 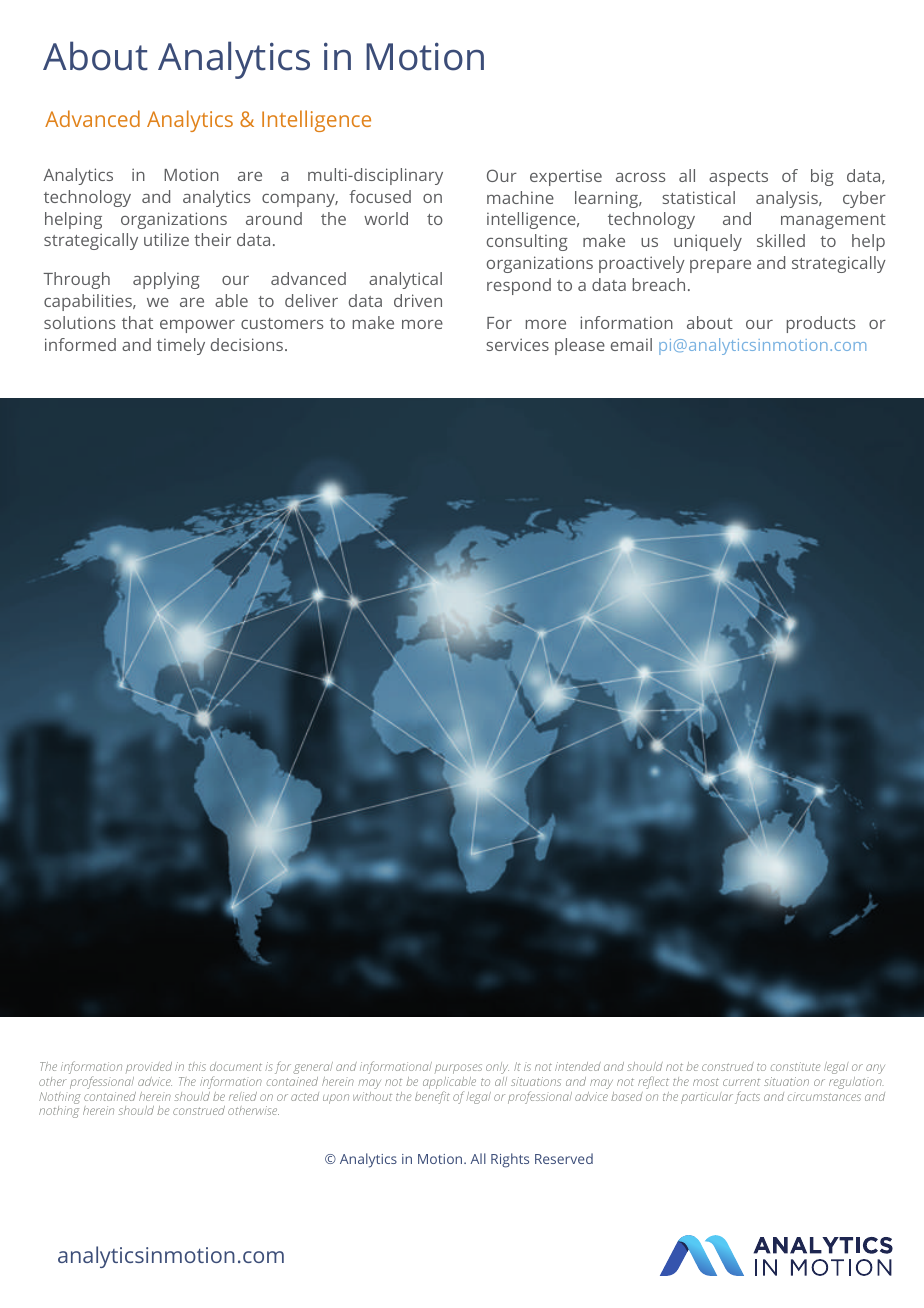 What do you see at coordinates (166, 239) in the screenshot?
I see `utilize` at bounding box center [166, 239].
